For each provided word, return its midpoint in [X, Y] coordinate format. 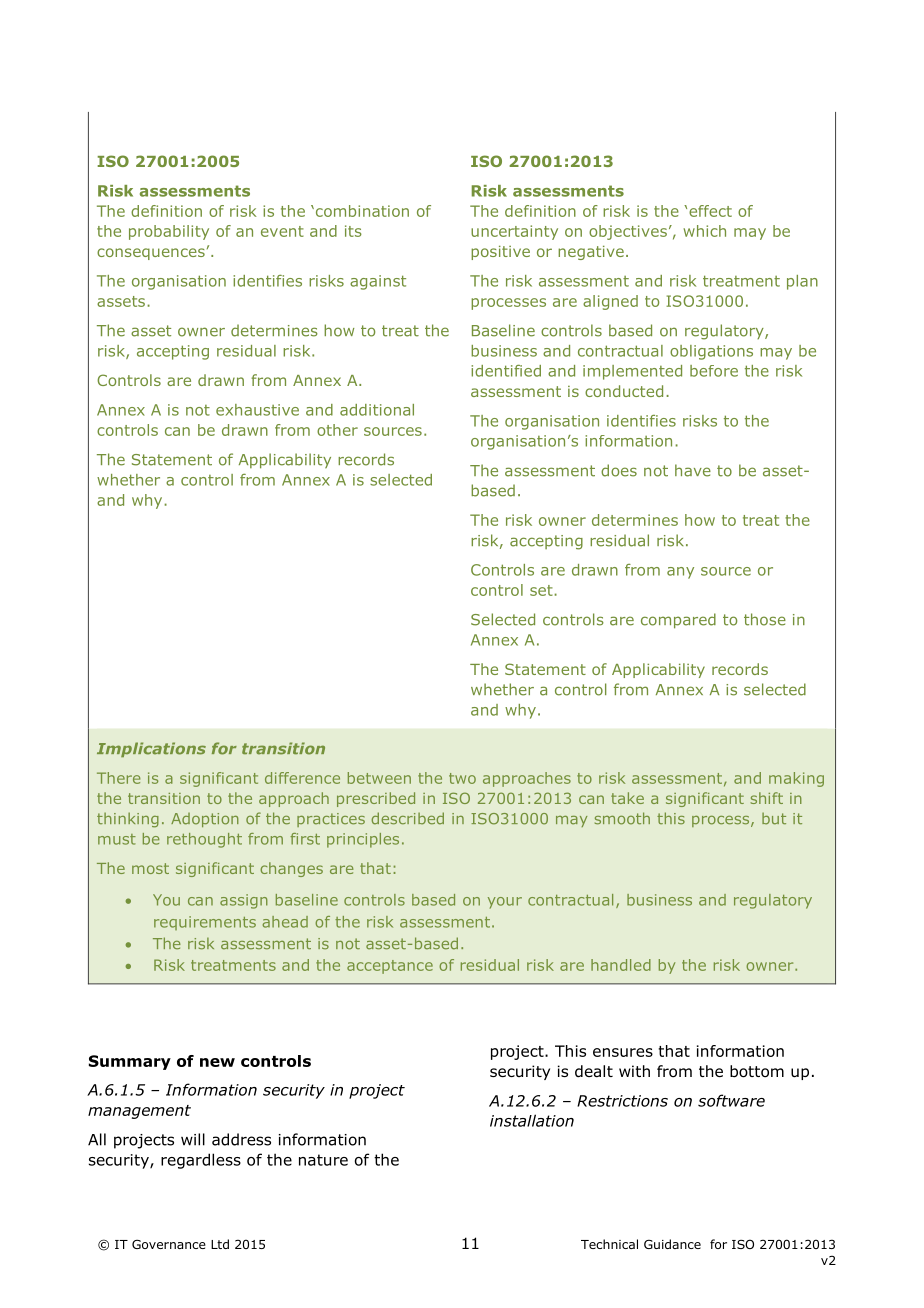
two [462, 778]
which [704, 231]
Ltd [220, 1244]
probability [169, 232]
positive [500, 252]
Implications [151, 749]
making [796, 779]
